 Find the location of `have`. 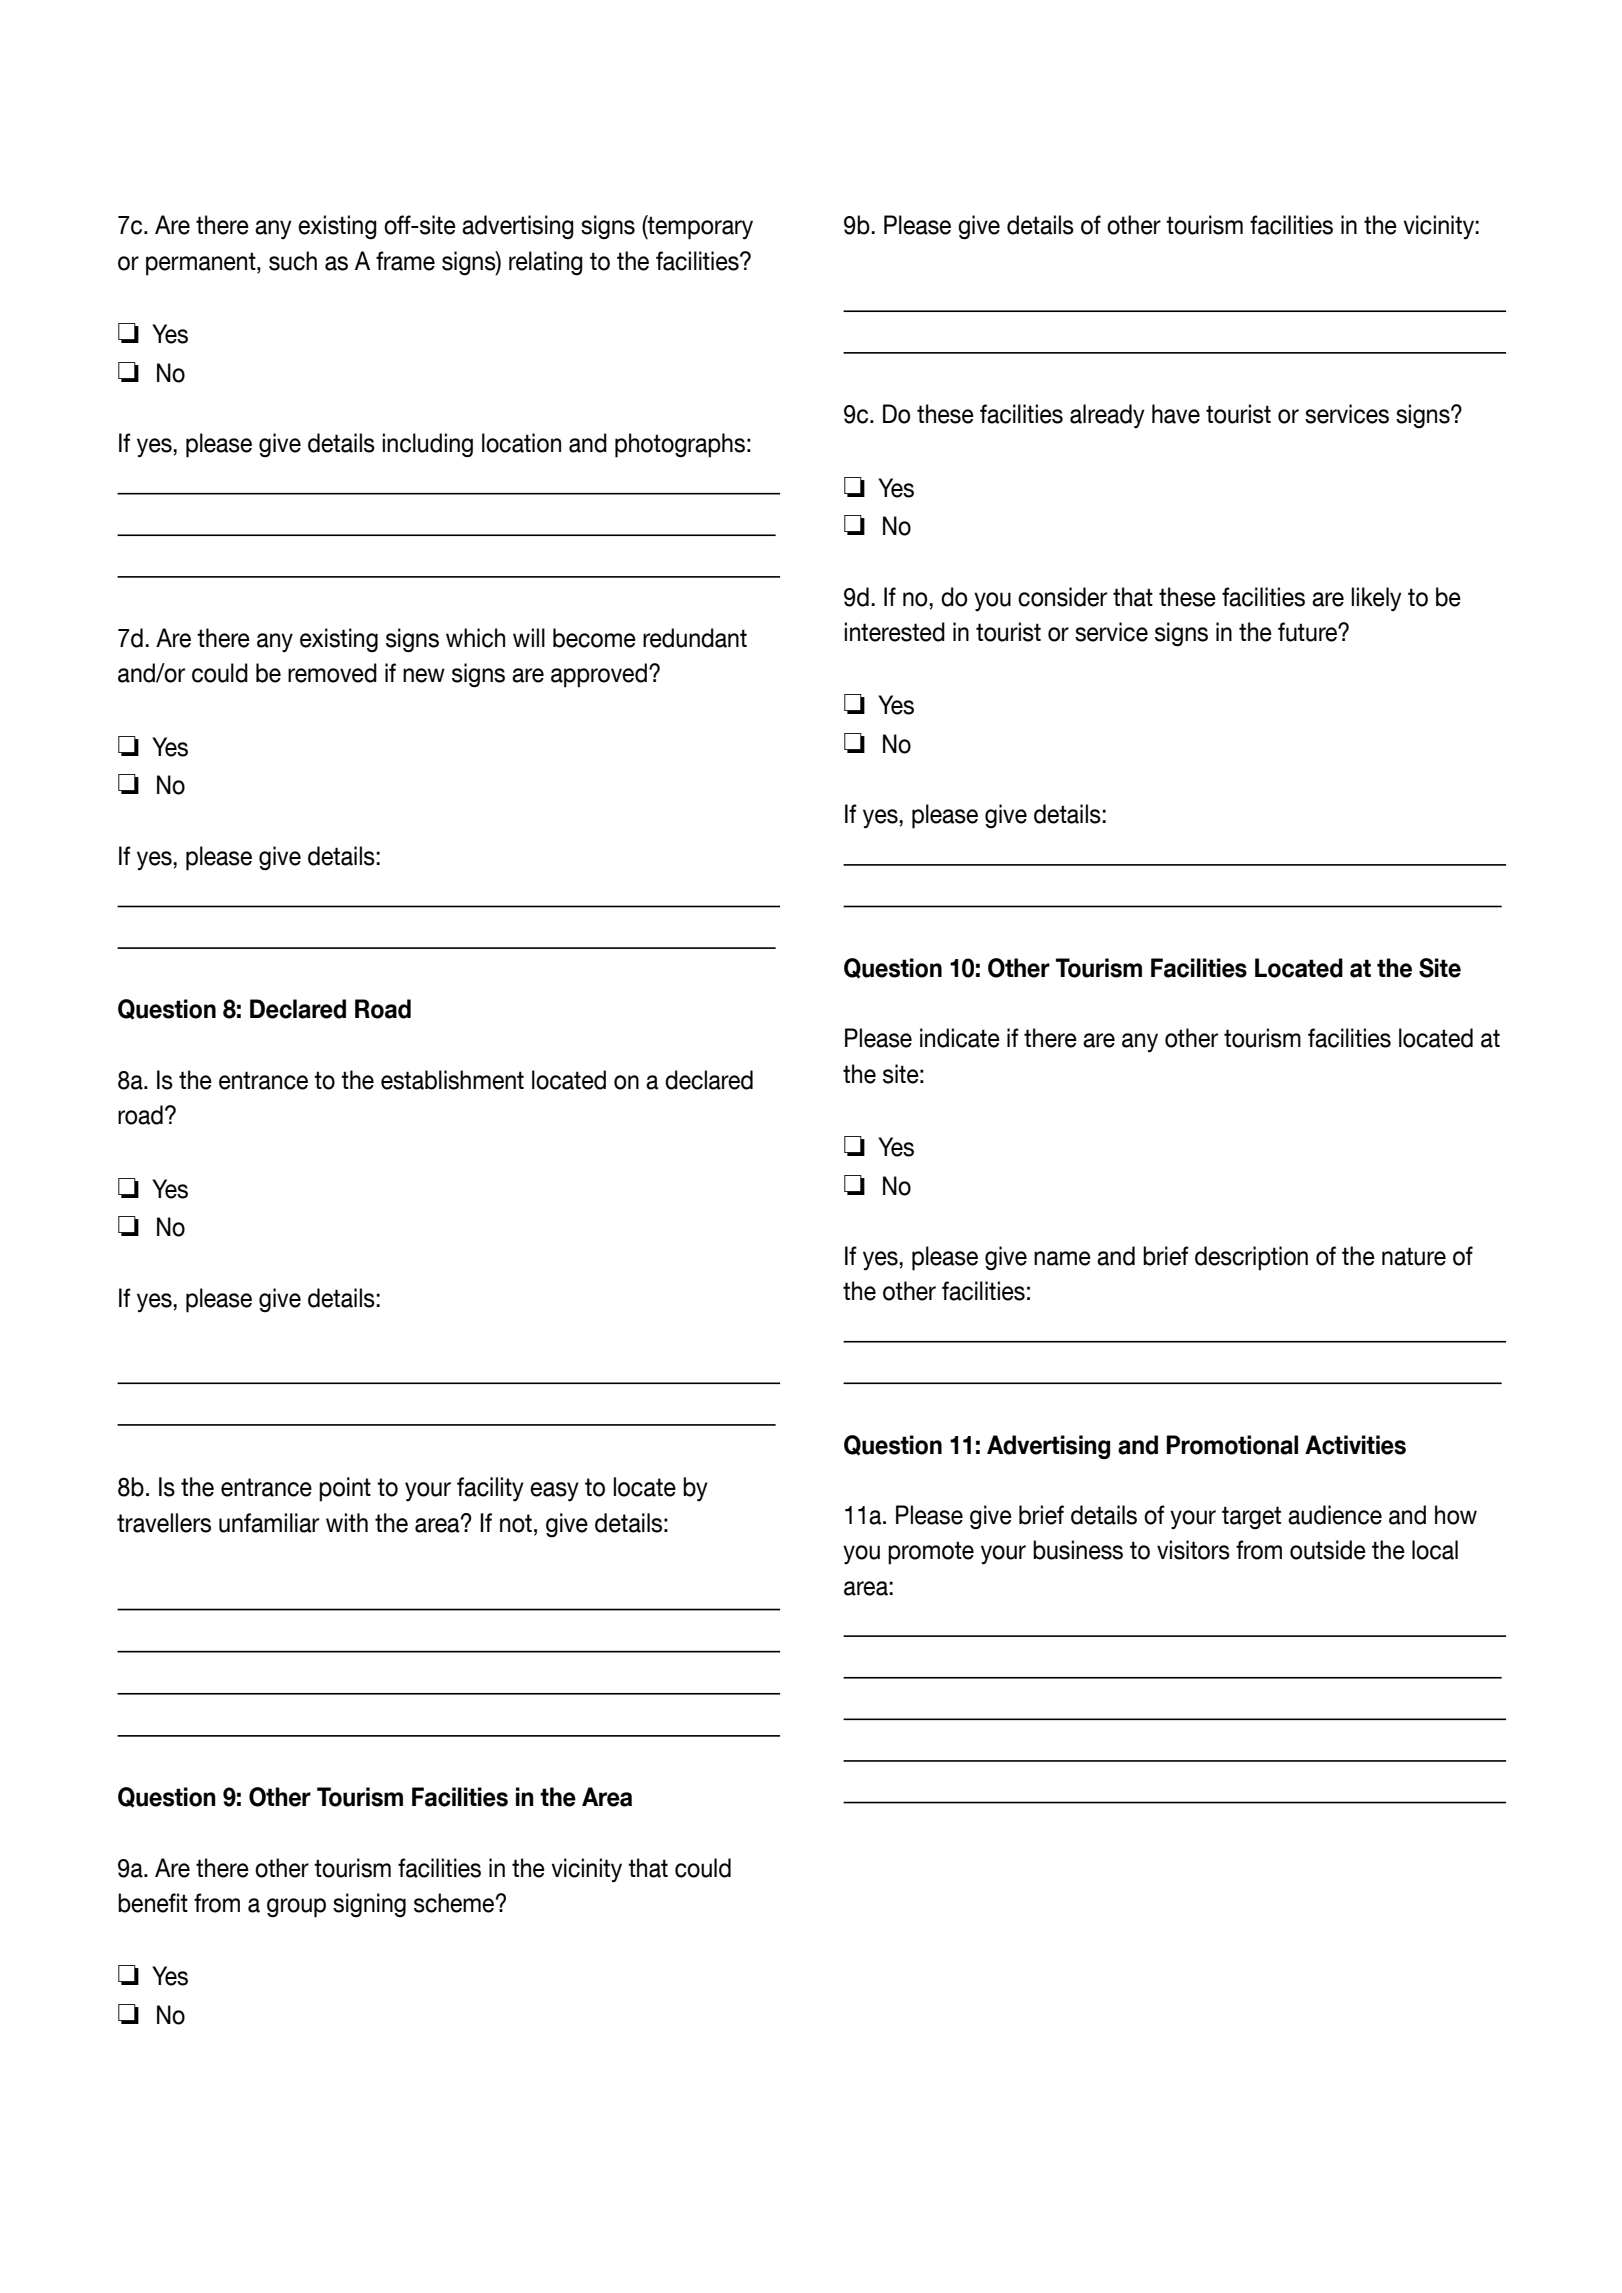

have is located at coordinates (1176, 414).
